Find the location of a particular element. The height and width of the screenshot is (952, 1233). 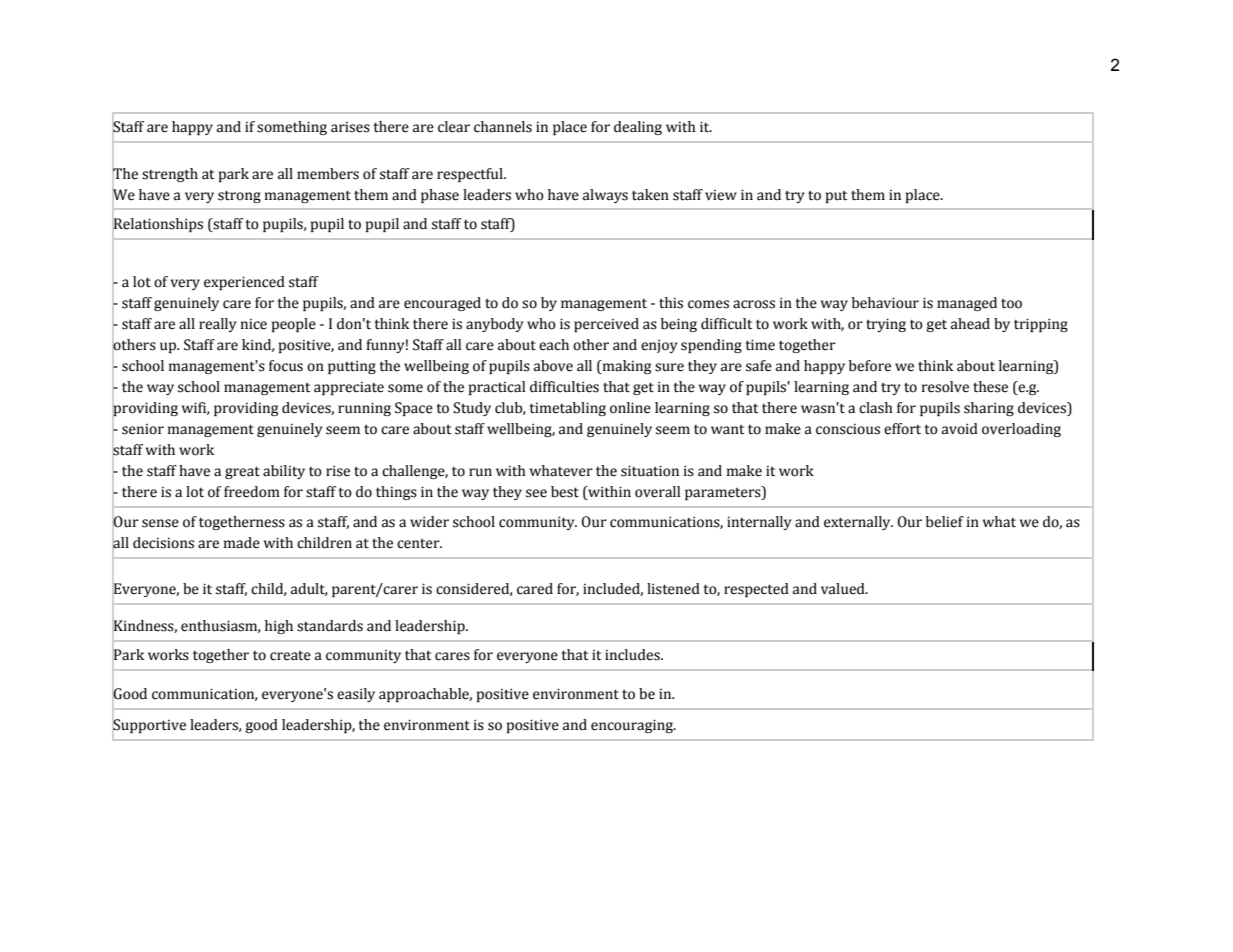

avoid is located at coordinates (960, 429).
